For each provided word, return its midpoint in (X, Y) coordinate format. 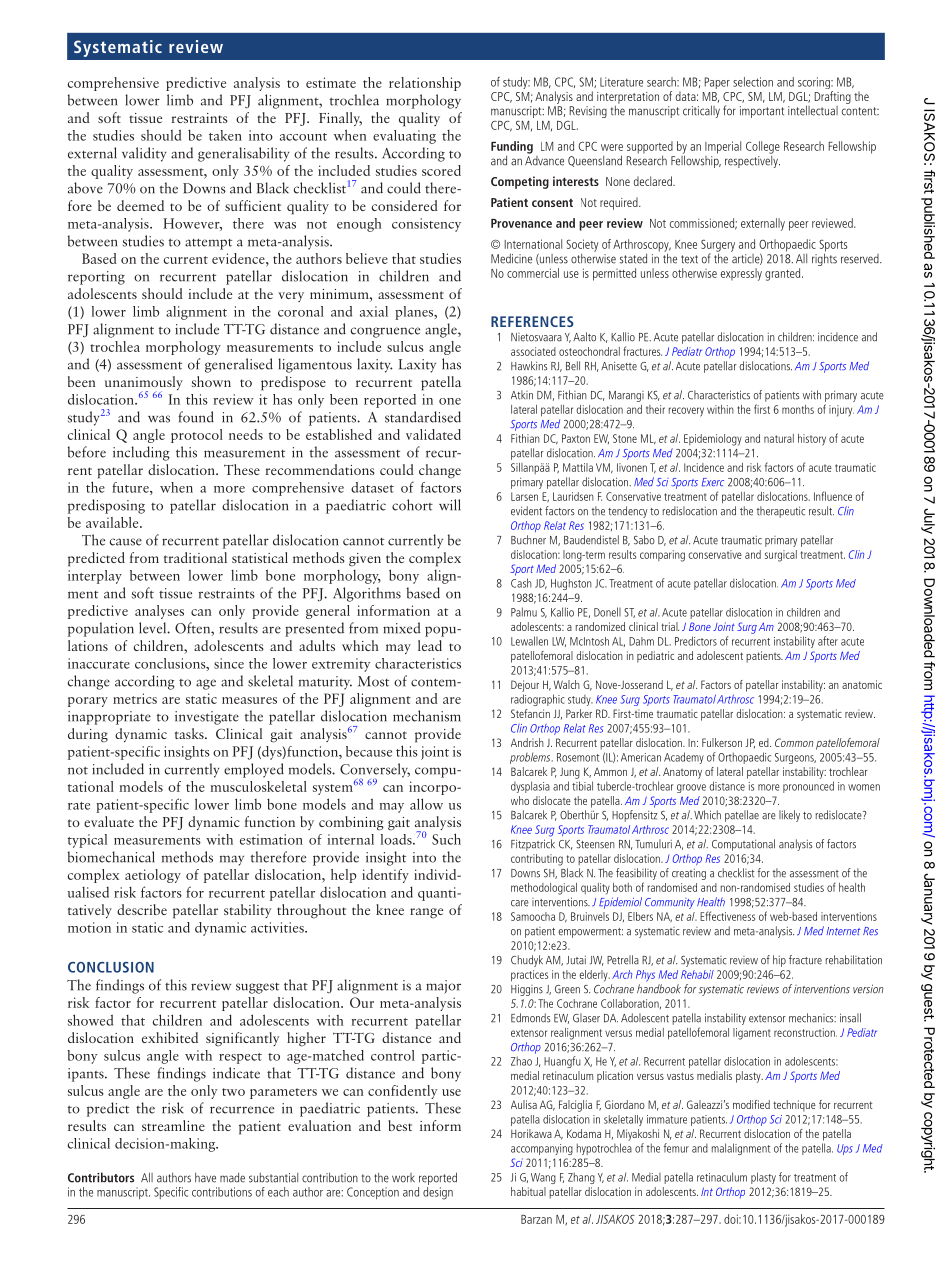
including (141, 453)
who (520, 800)
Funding (512, 148)
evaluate (109, 821)
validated (433, 434)
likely (789, 816)
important (762, 112)
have (205, 1178)
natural (779, 438)
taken (225, 135)
